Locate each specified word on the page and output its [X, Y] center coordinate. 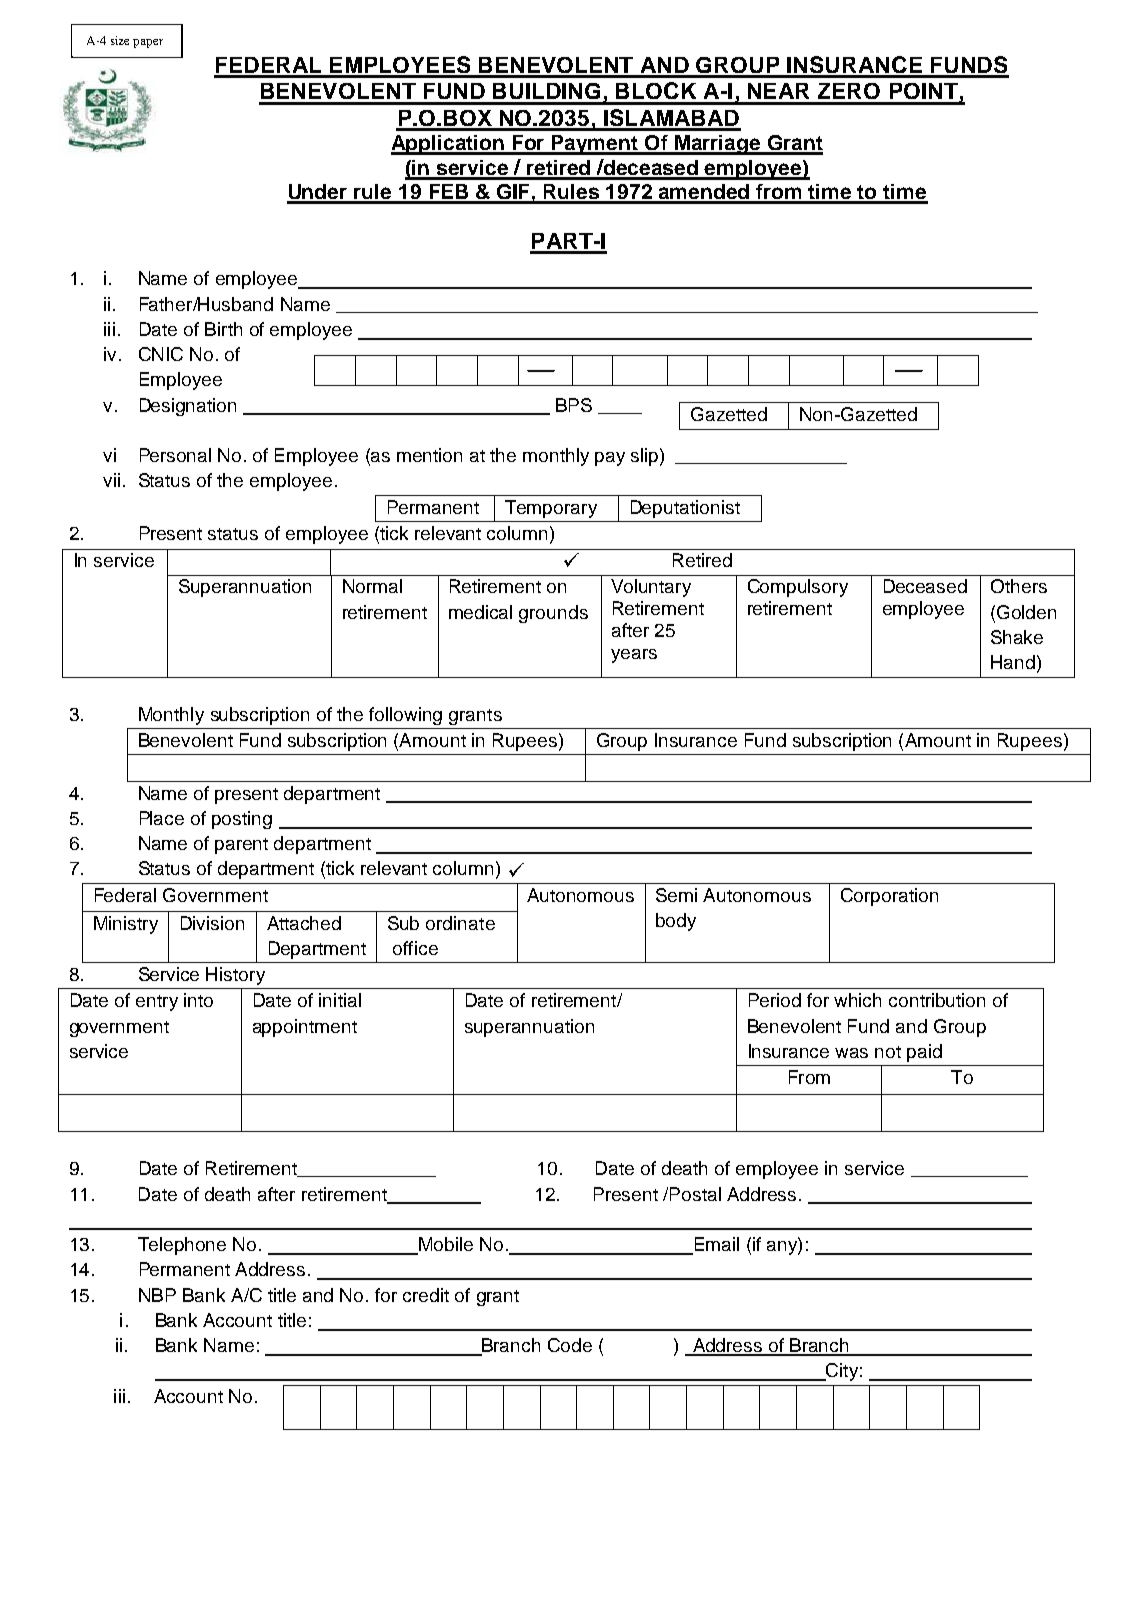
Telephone [182, 1246]
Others [1019, 586]
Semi [676, 895]
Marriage [718, 145]
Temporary [551, 509]
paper [148, 43]
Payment [596, 145]
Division [212, 923]
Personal [175, 455]
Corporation [889, 897]
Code [570, 1345]
